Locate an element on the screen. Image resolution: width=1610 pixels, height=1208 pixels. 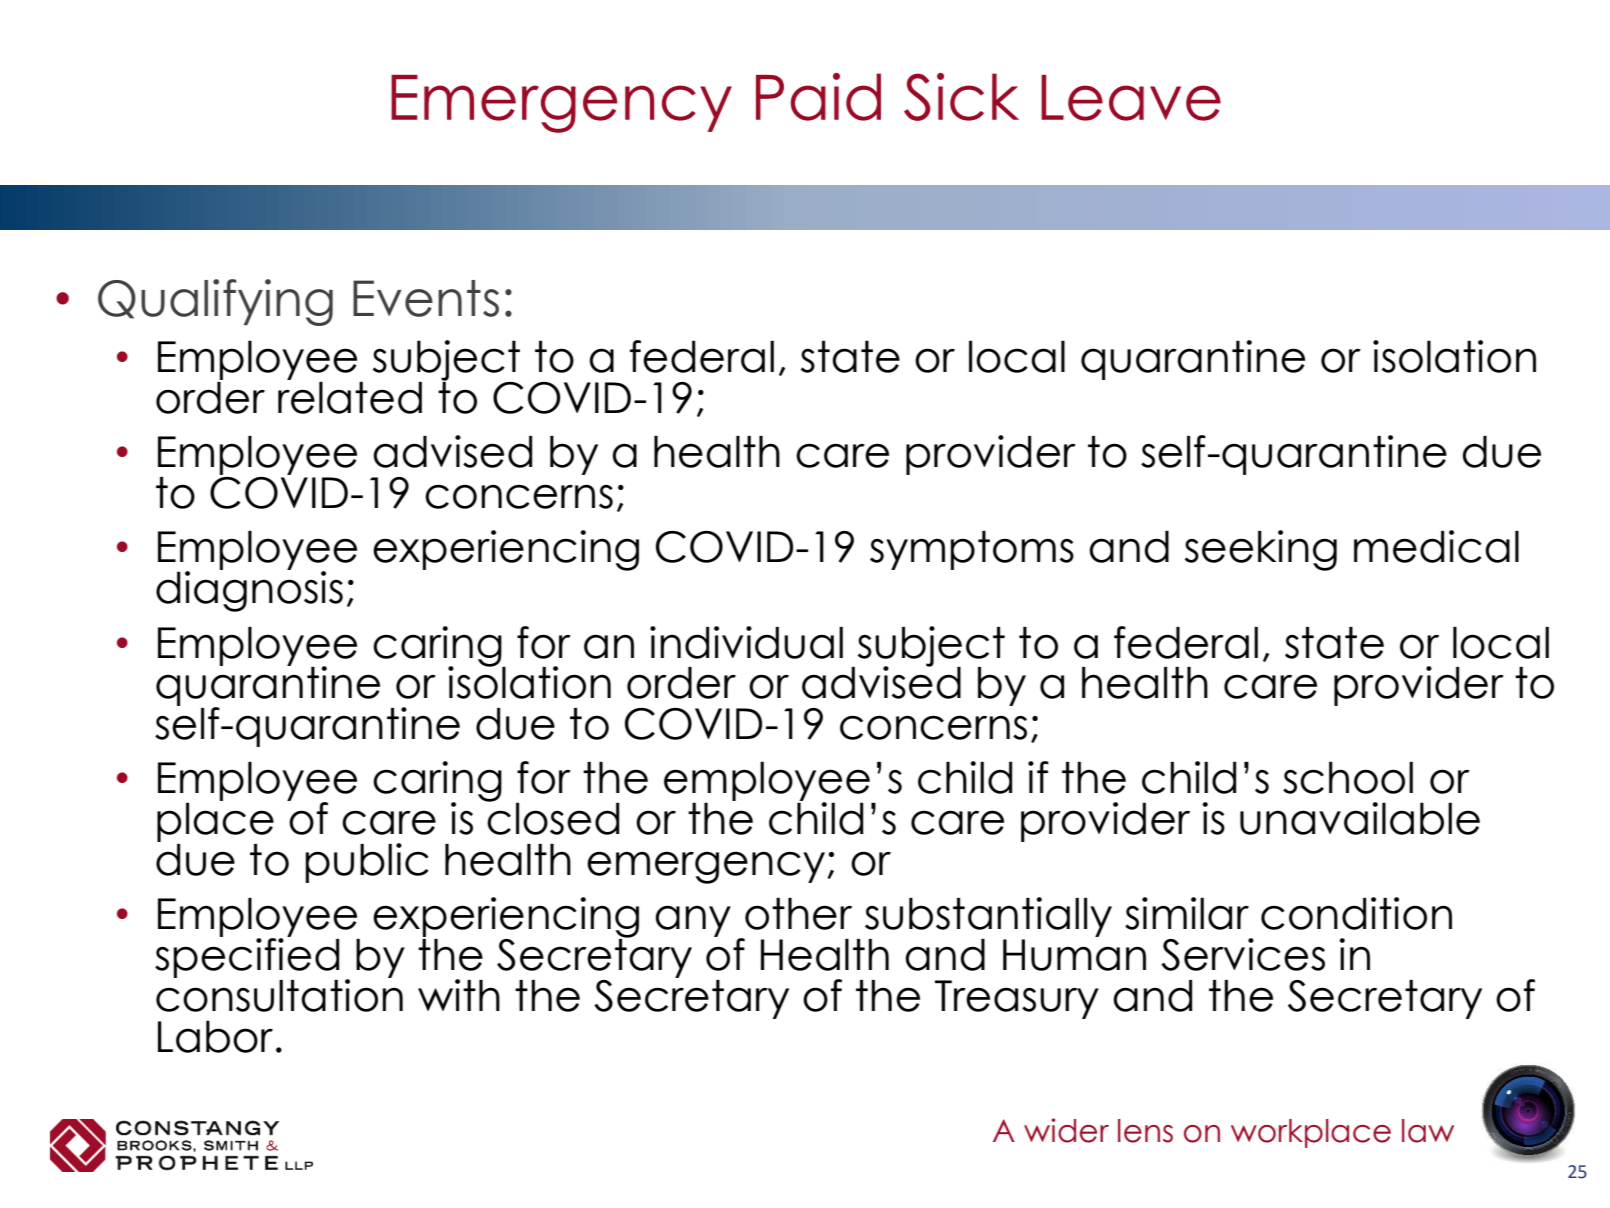
public is located at coordinates (367, 863).
